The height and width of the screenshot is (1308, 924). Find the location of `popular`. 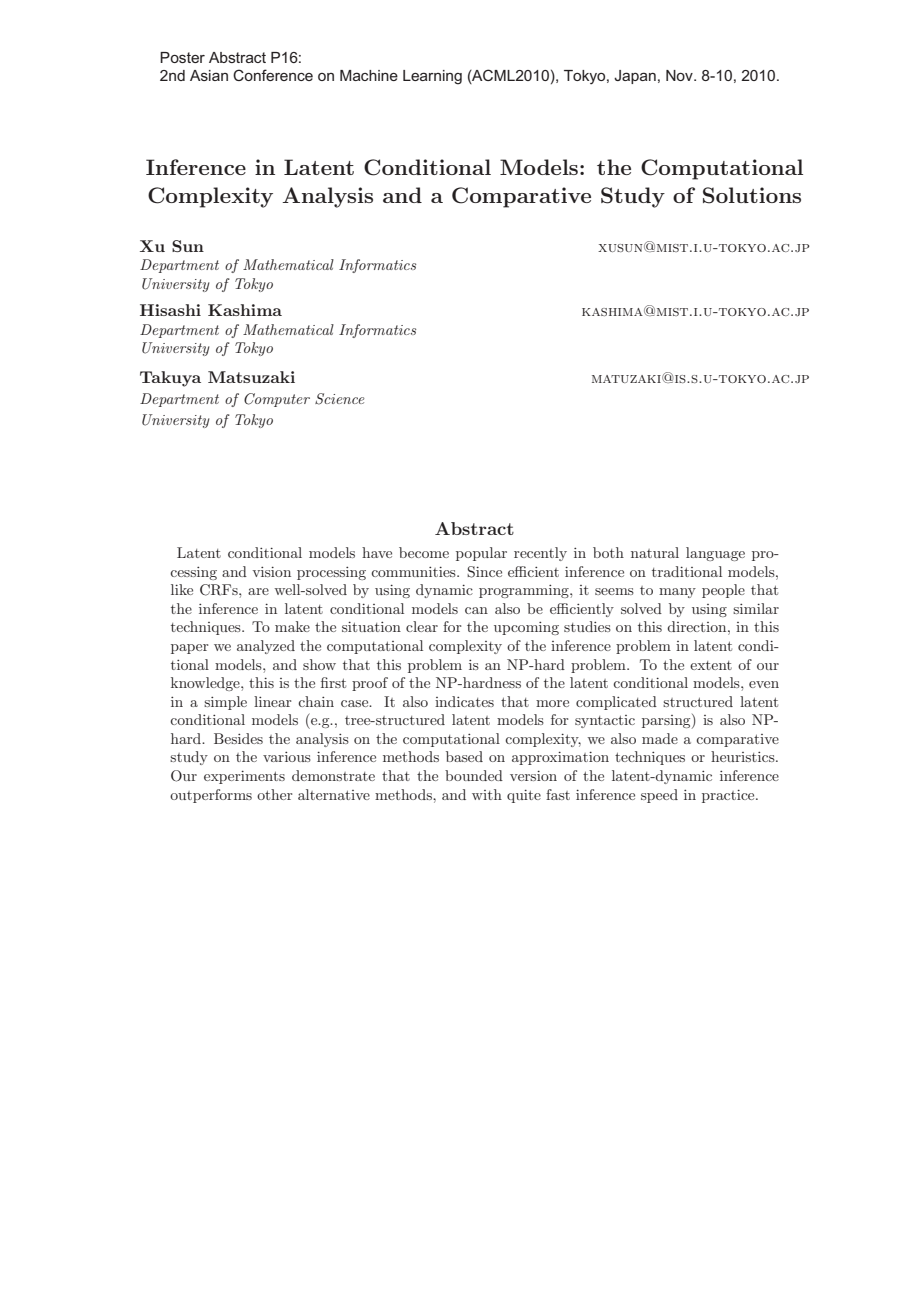

popular is located at coordinates (481, 554).
